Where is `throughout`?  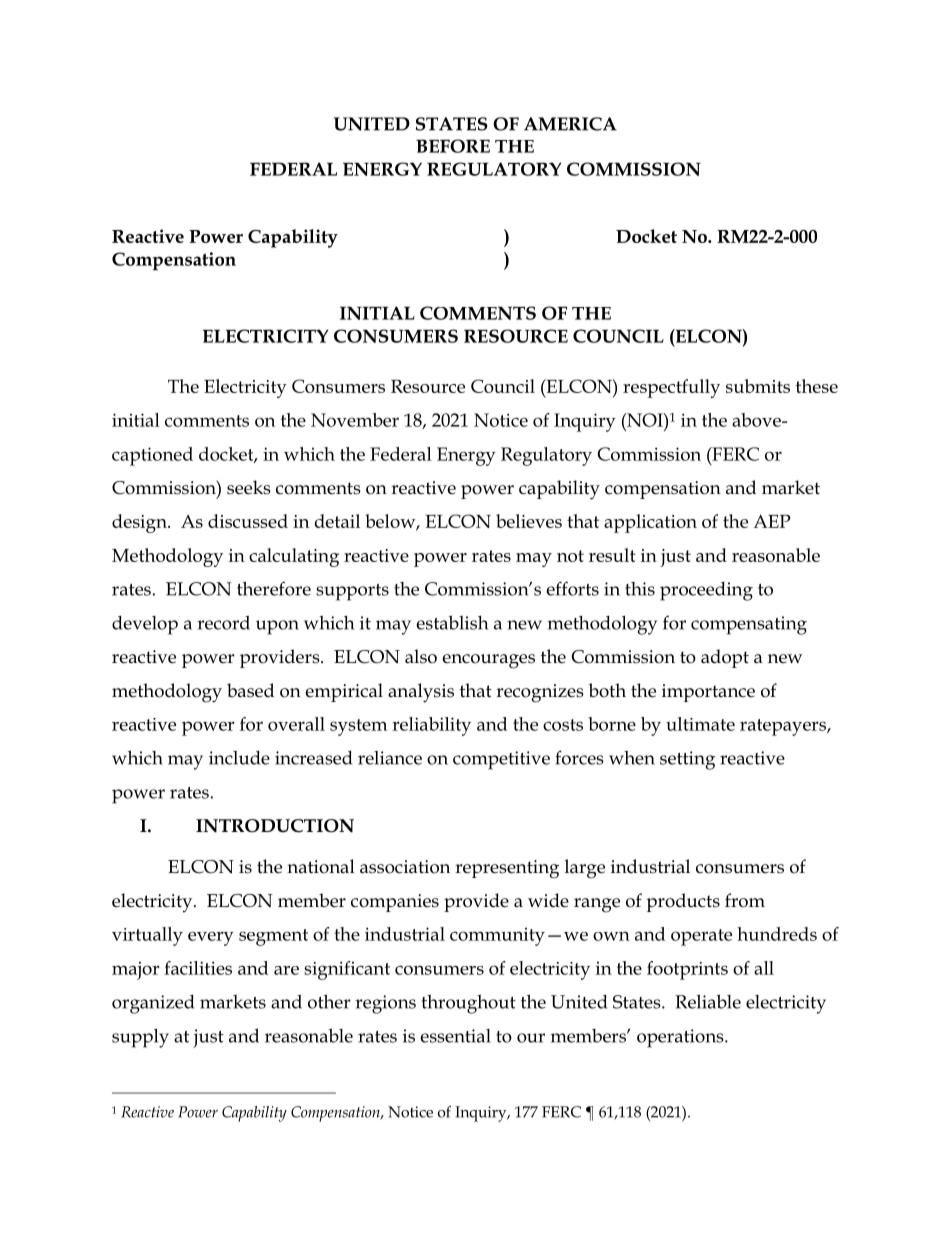
throughout is located at coordinates (469, 1004).
